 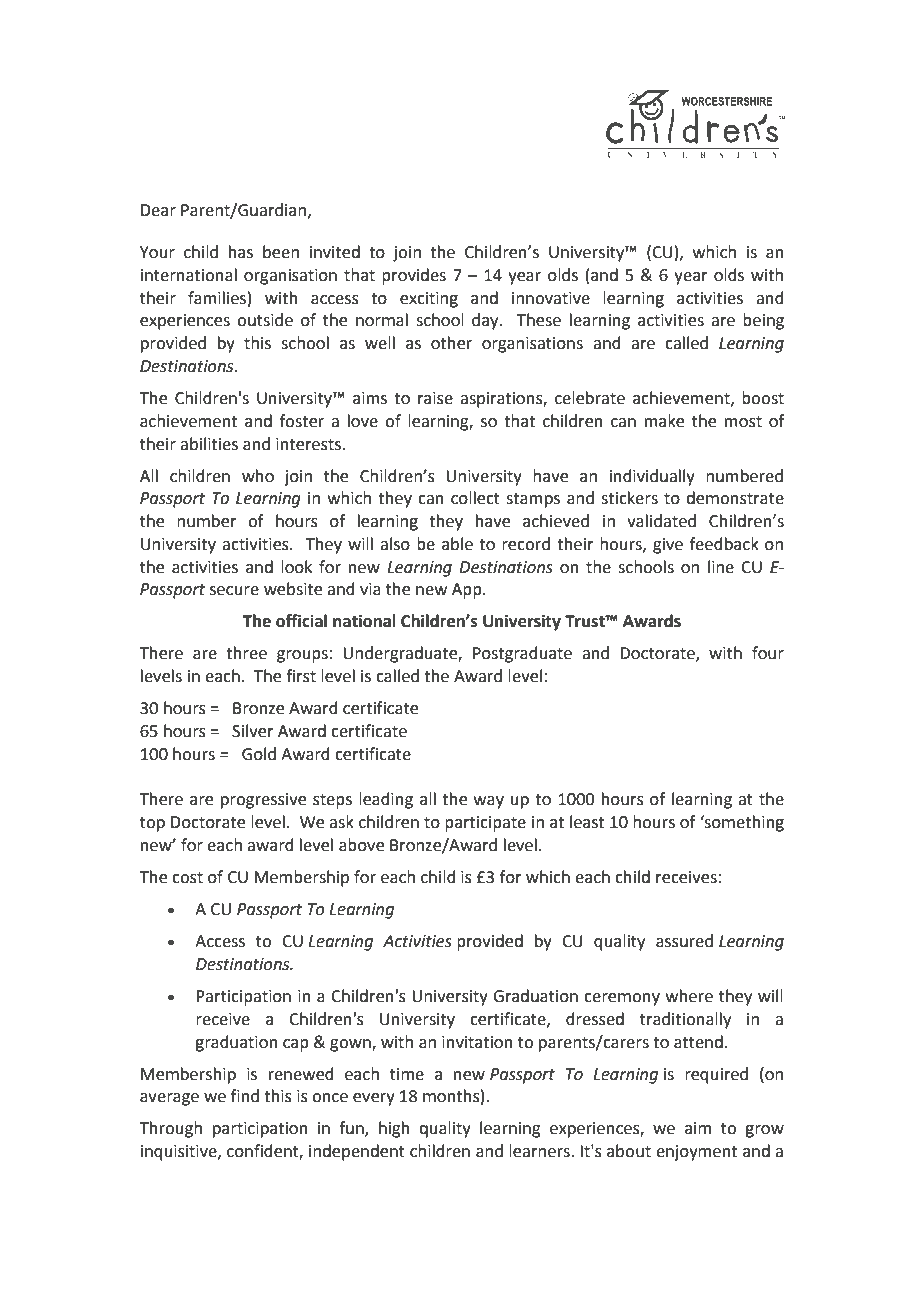 I want to click on least, so click(x=587, y=822).
